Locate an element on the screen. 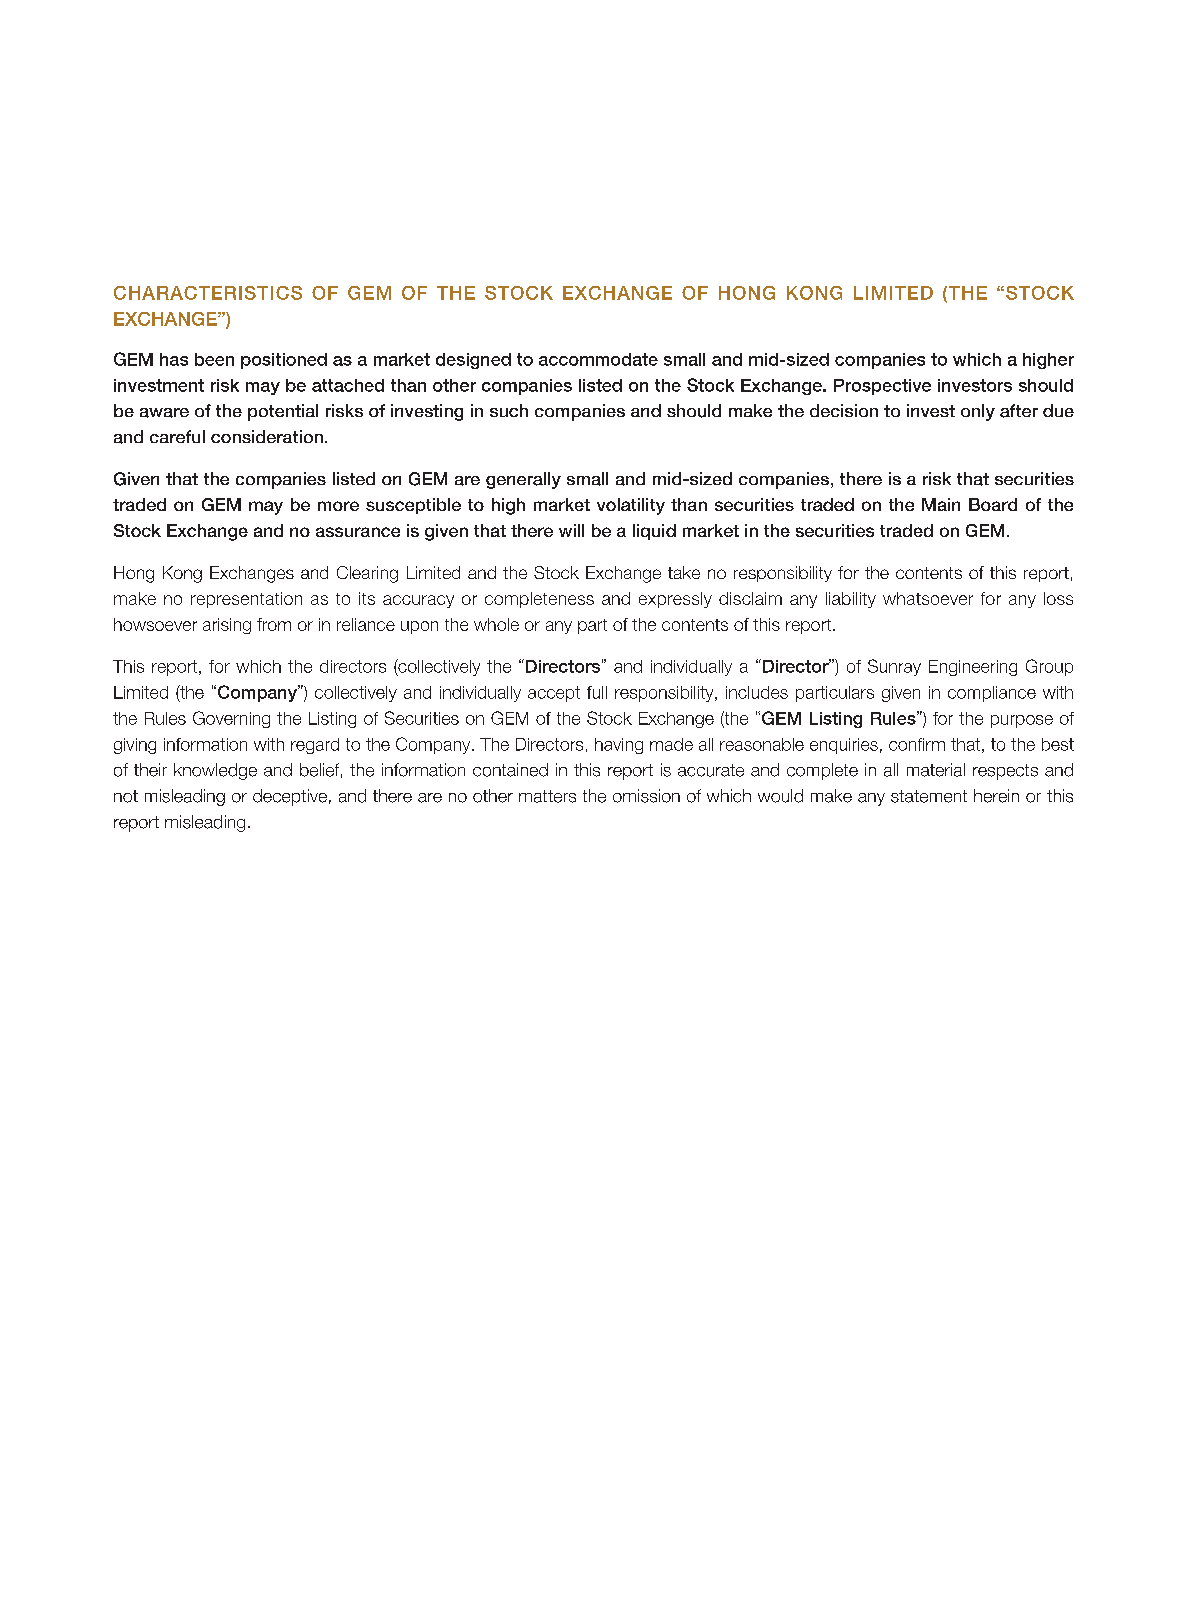 The image size is (1187, 1611). material is located at coordinates (936, 770).
